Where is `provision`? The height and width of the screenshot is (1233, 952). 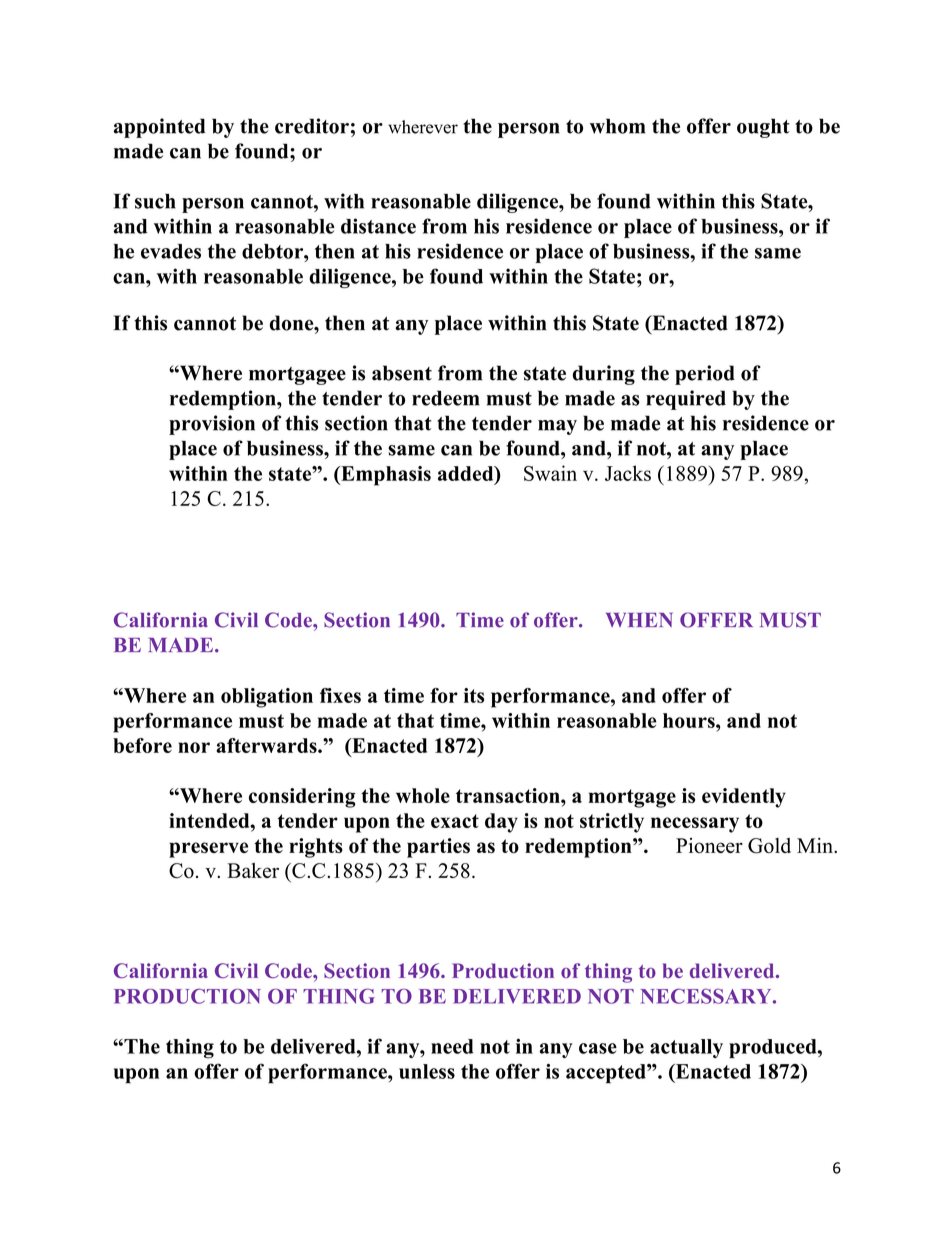 provision is located at coordinates (212, 425).
